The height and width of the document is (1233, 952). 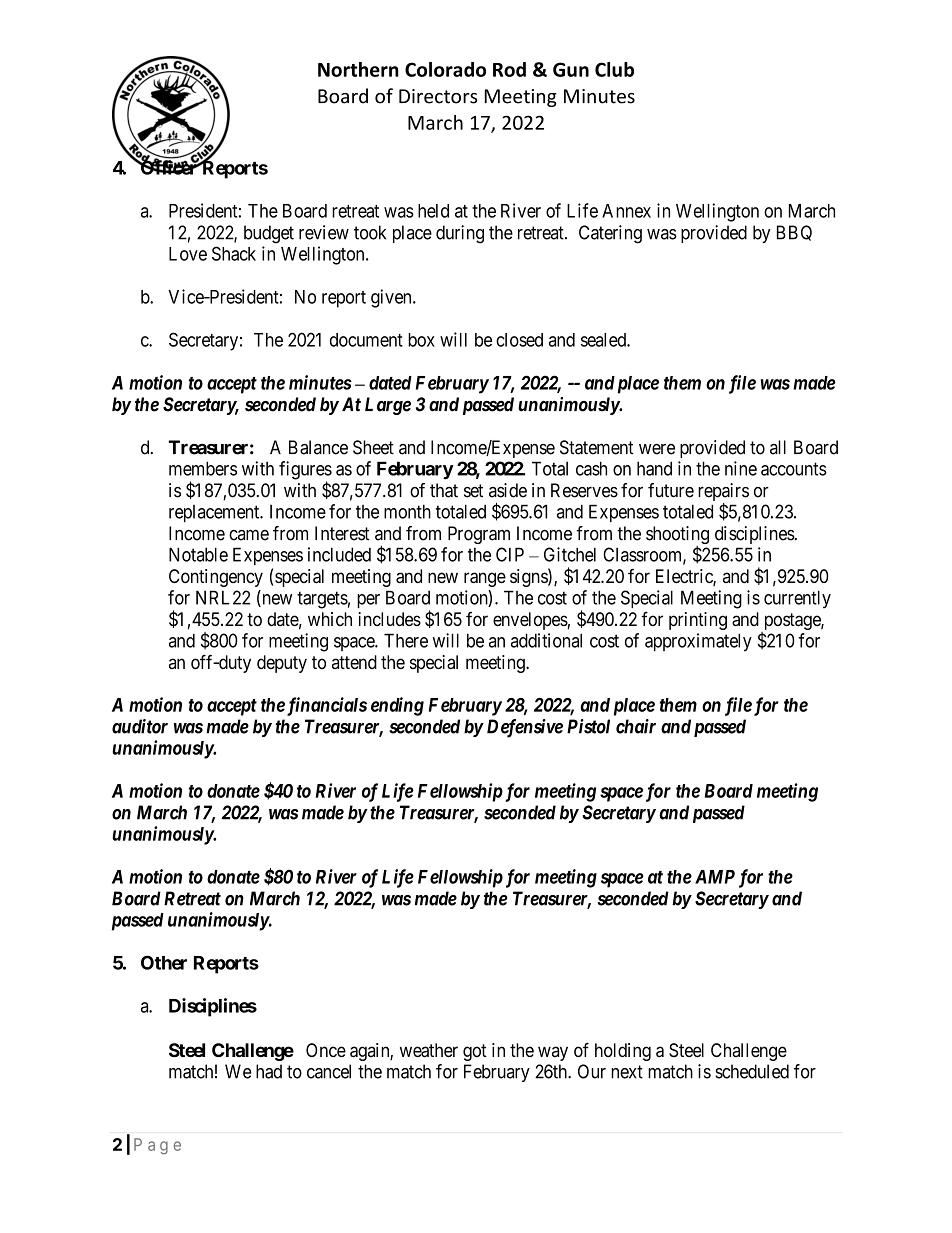 What do you see at coordinates (604, 340) in the document?
I see `sealed` at bounding box center [604, 340].
